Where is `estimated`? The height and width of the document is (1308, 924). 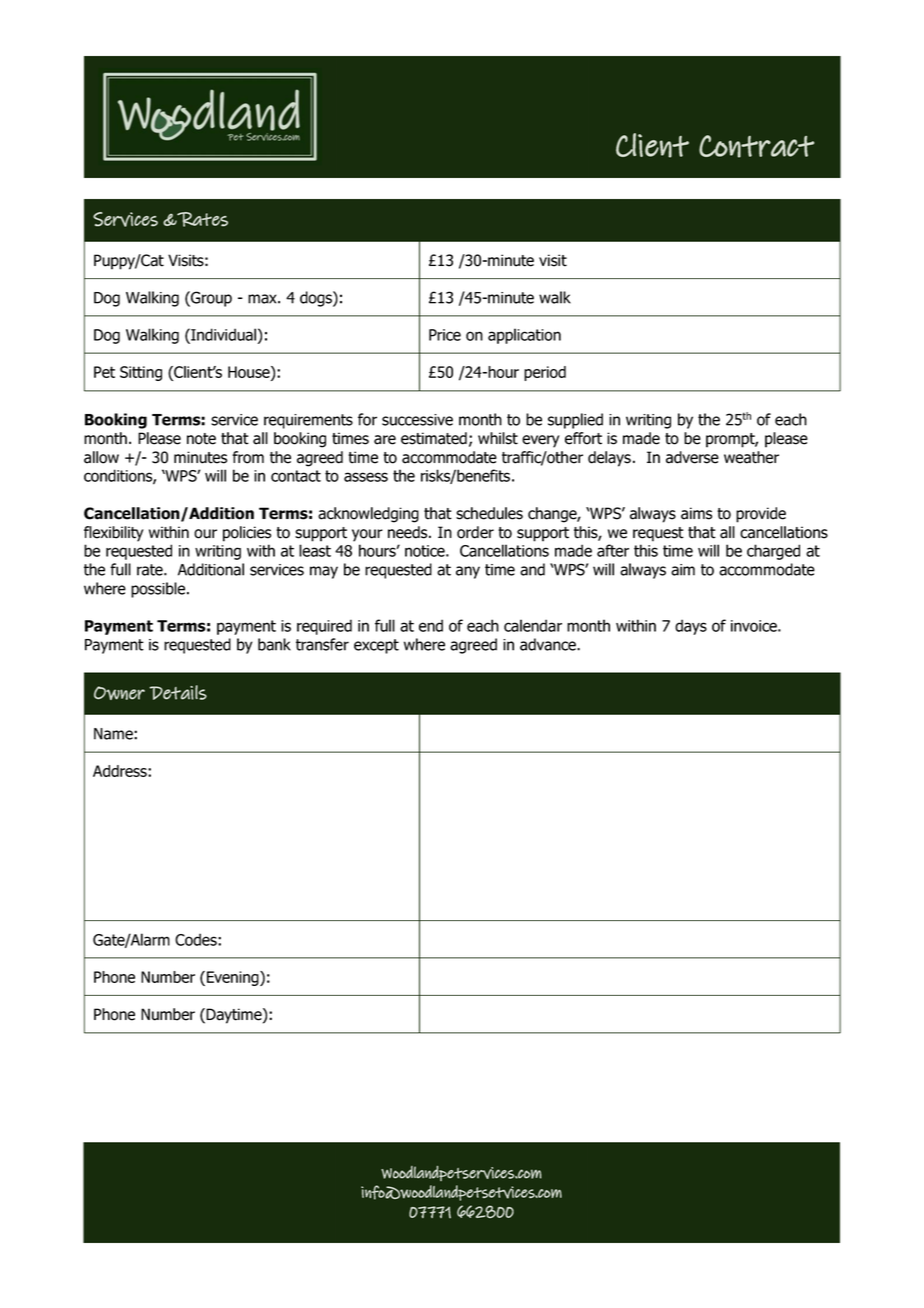
estimated is located at coordinates (434, 438).
